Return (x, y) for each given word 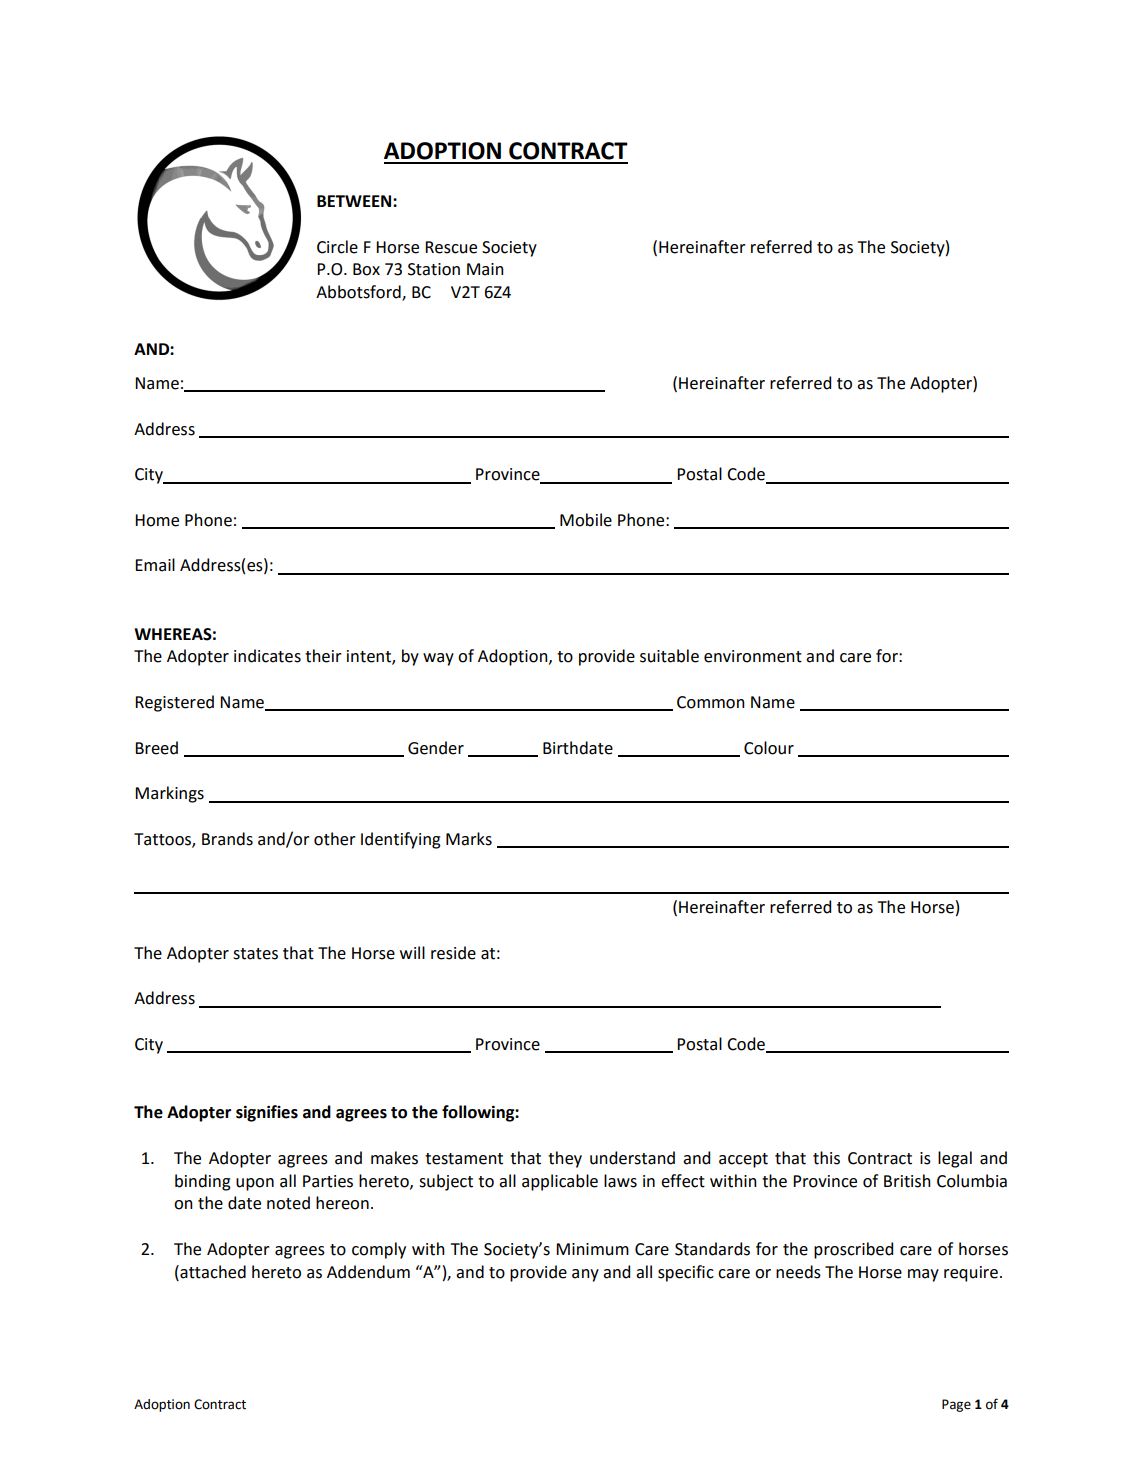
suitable (669, 656)
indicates (267, 656)
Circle (337, 247)
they (565, 1159)
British (907, 1181)
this (826, 1158)
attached (212, 1272)
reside (453, 953)
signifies (267, 1113)
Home (157, 520)
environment (753, 656)
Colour (769, 748)
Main (485, 269)
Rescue (451, 247)
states (255, 954)
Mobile (586, 520)
